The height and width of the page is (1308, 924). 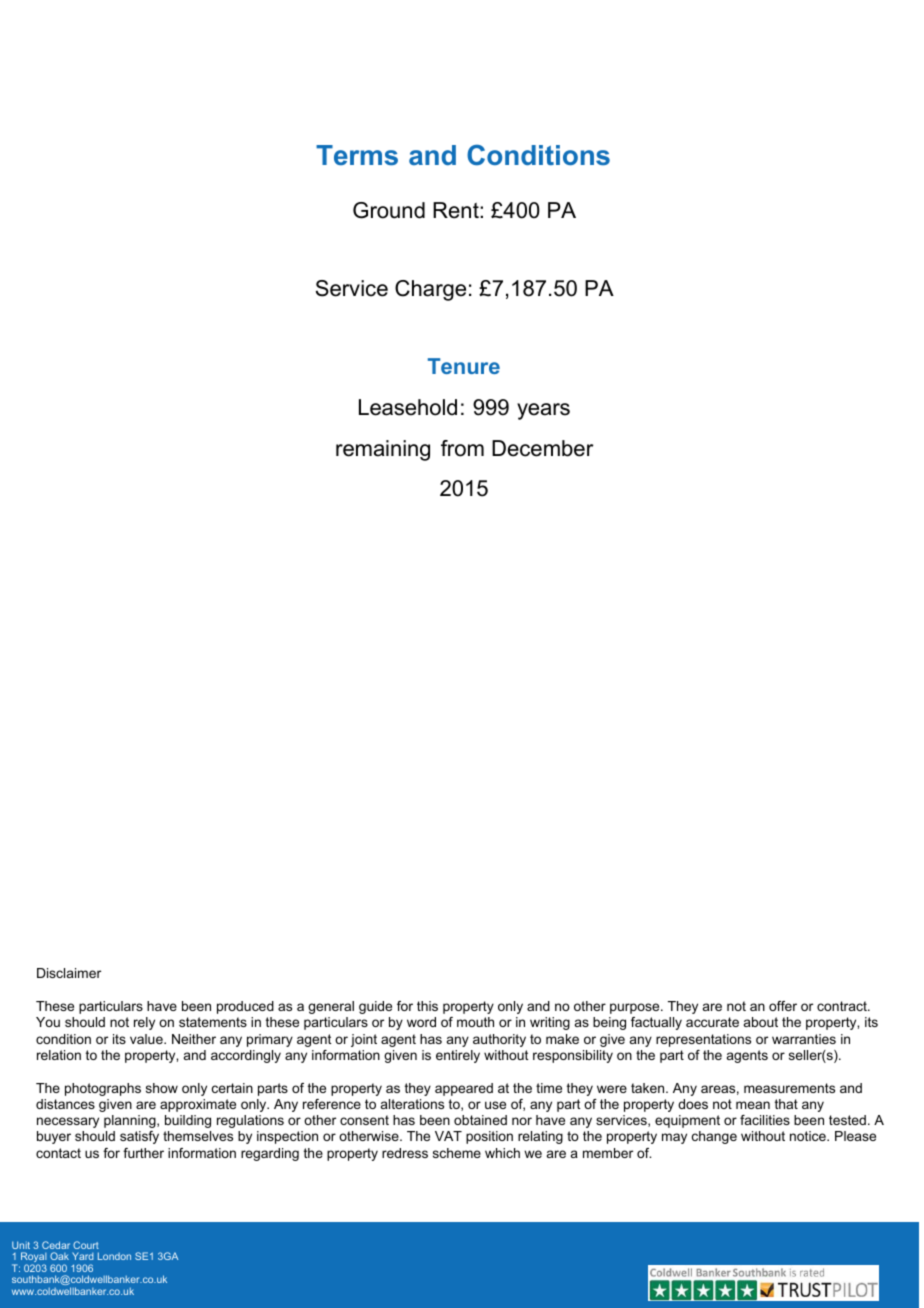 What do you see at coordinates (69, 973) in the page?
I see `Disclaimer` at bounding box center [69, 973].
